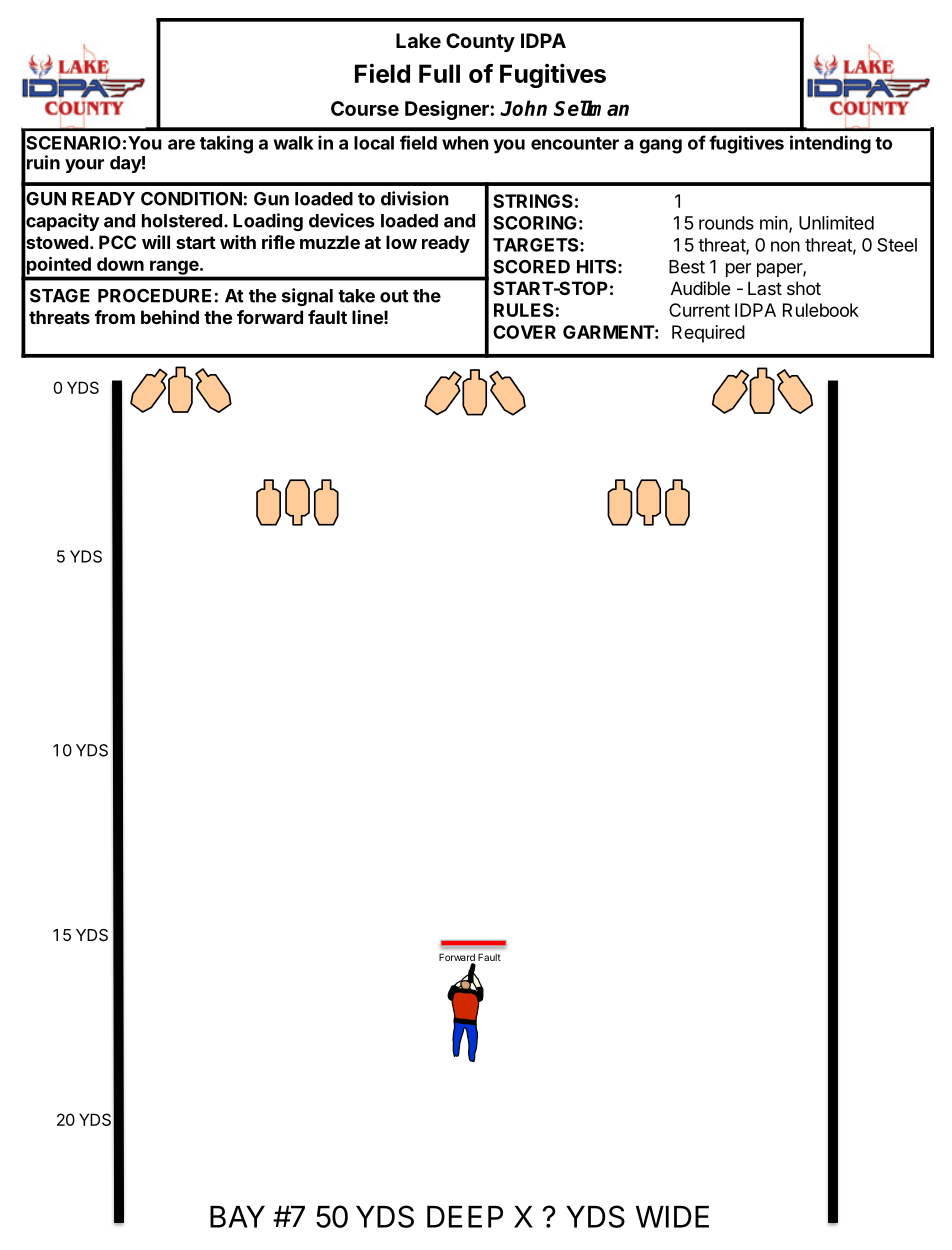 This screenshot has width=952, height=1250. What do you see at coordinates (439, 73) in the screenshot?
I see `Full` at bounding box center [439, 73].
